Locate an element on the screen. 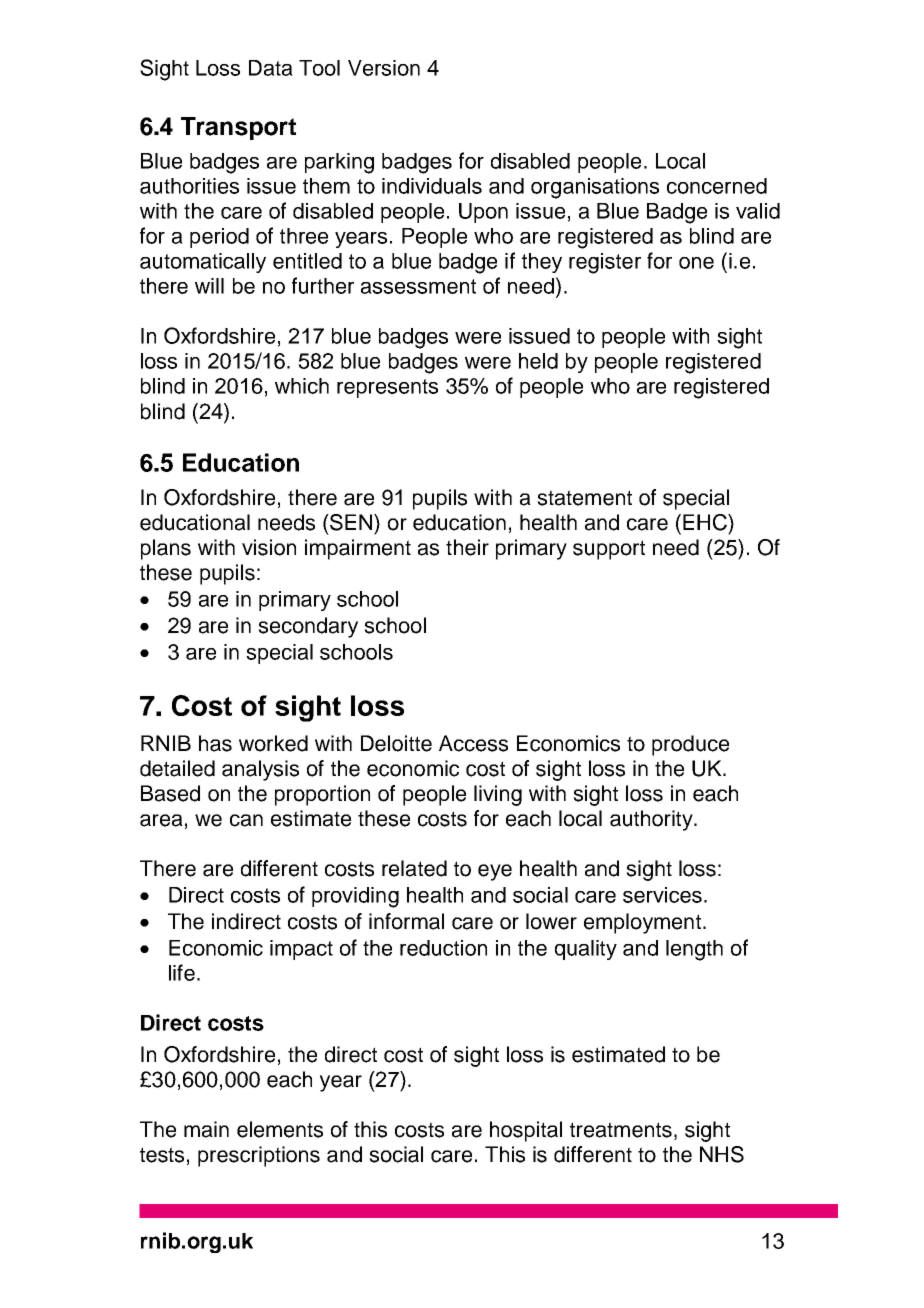 The image size is (924, 1308). Transport is located at coordinates (238, 128).
